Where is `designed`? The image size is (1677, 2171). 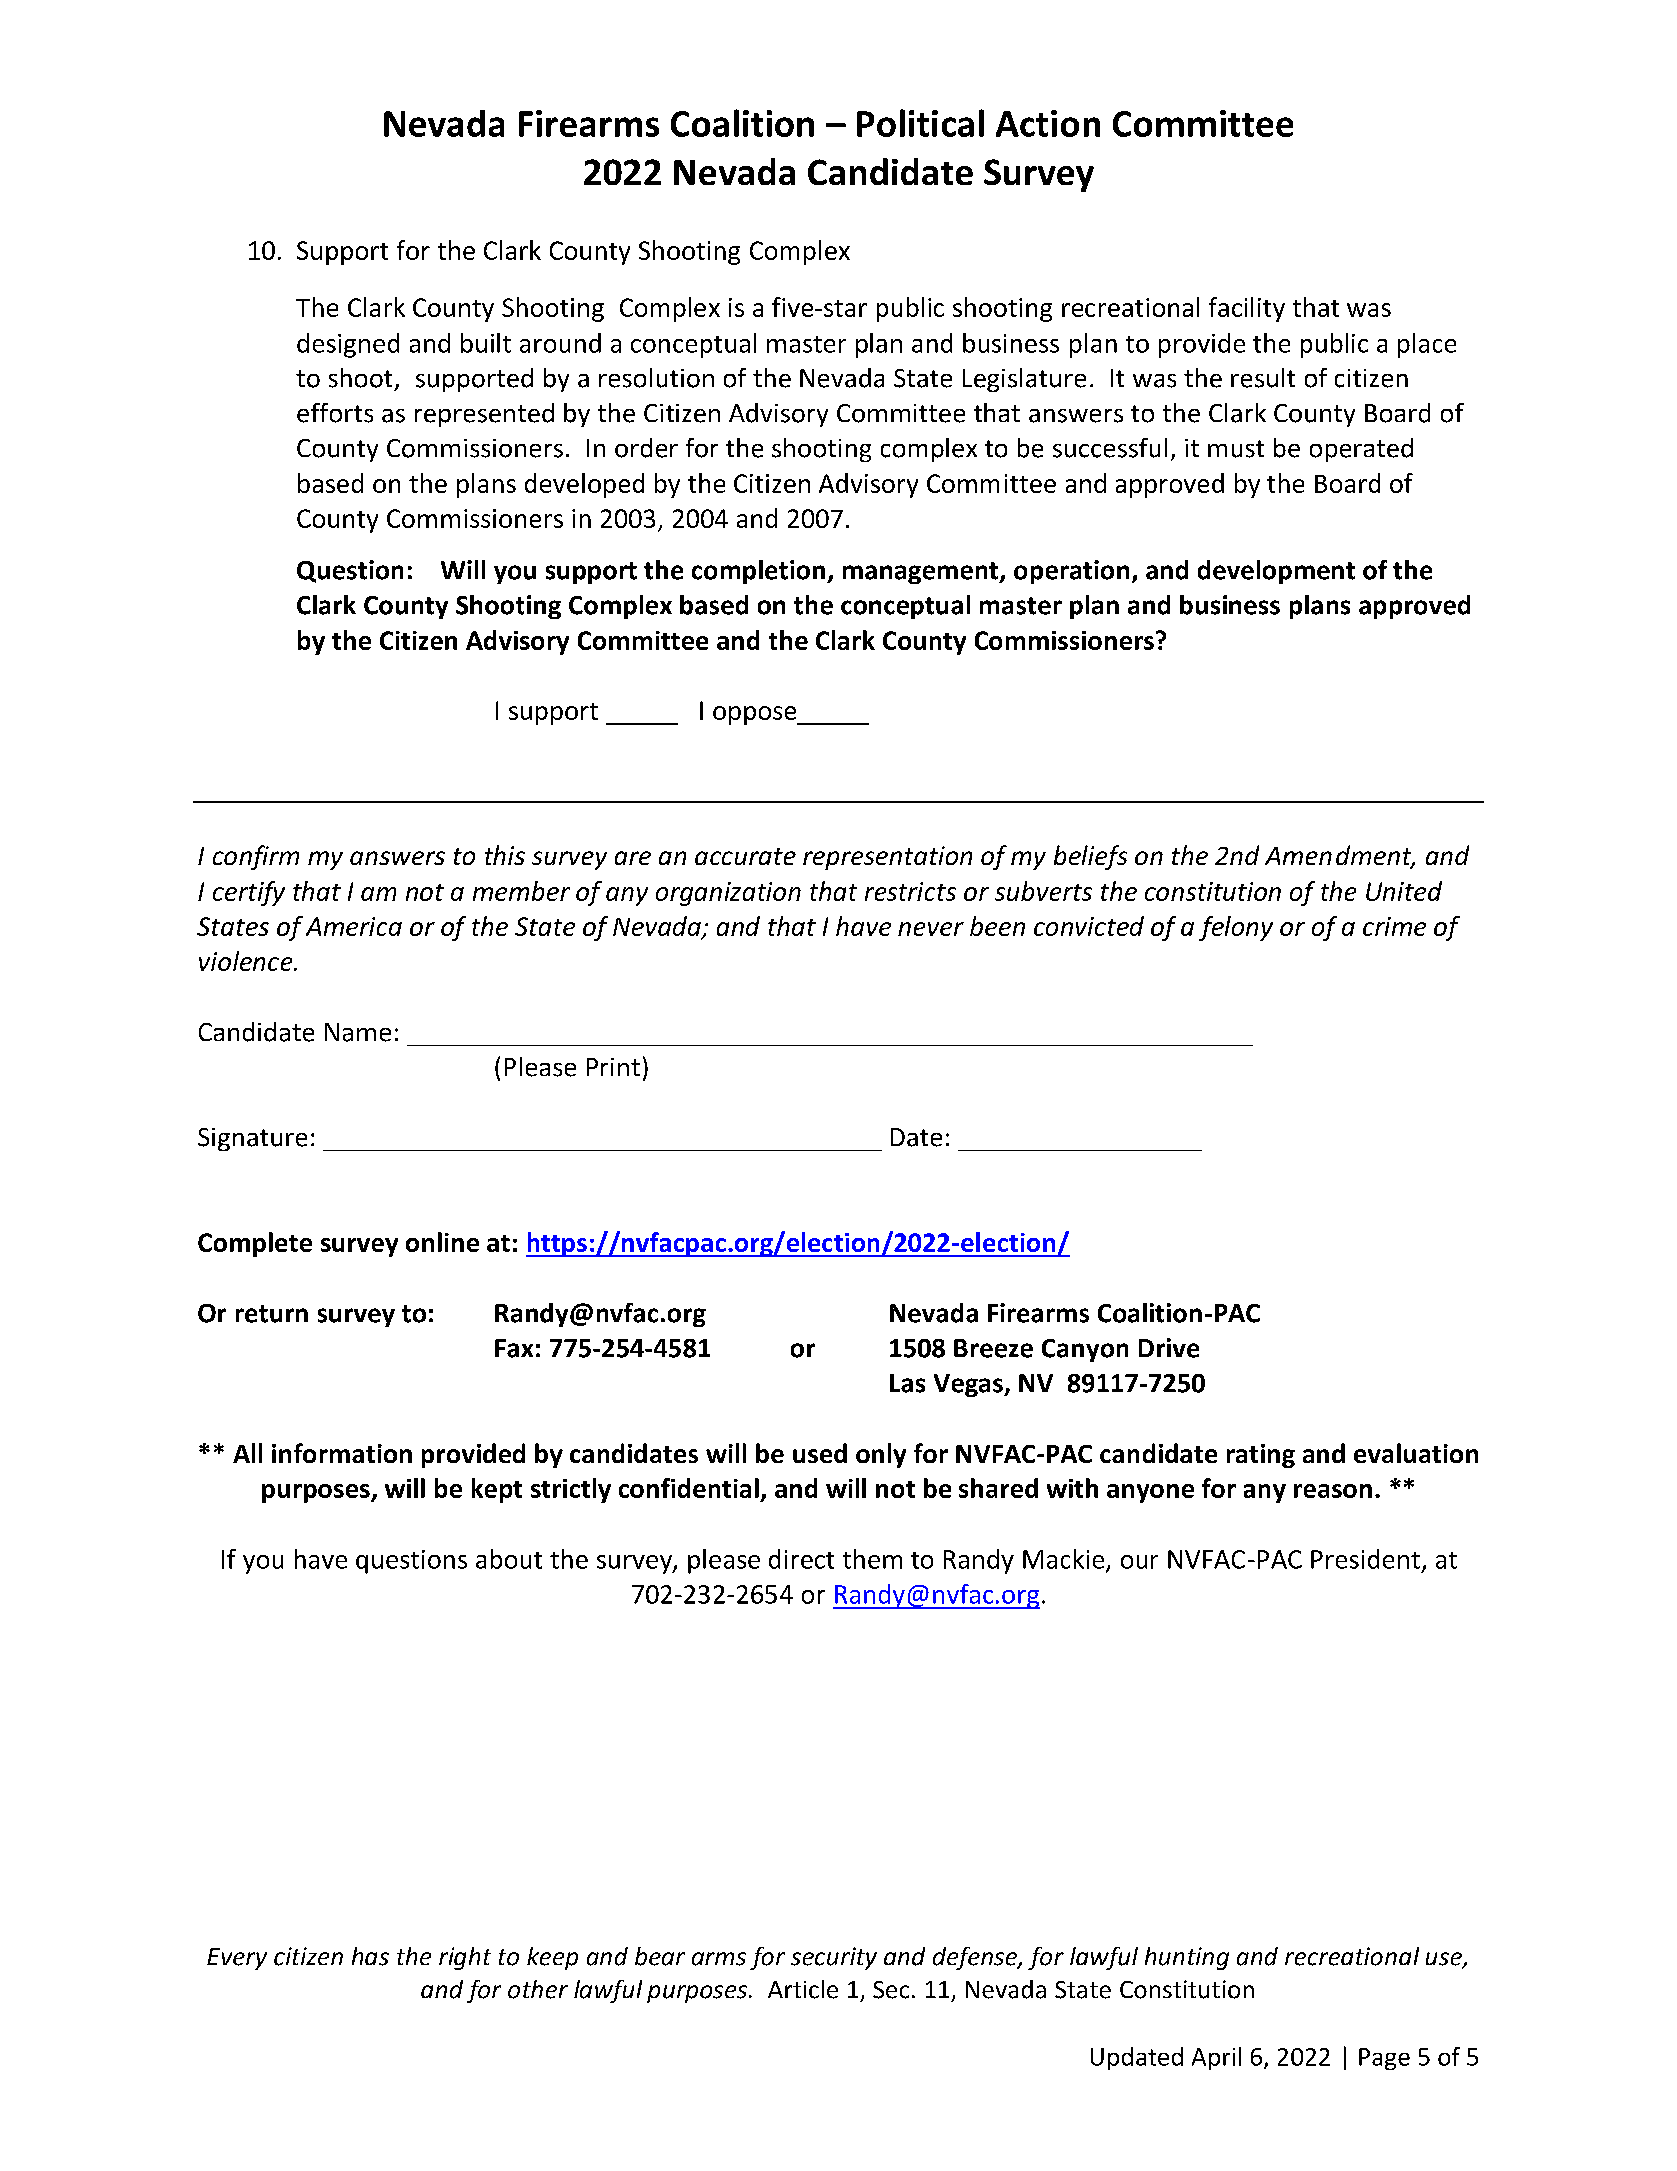 designed is located at coordinates (348, 345).
